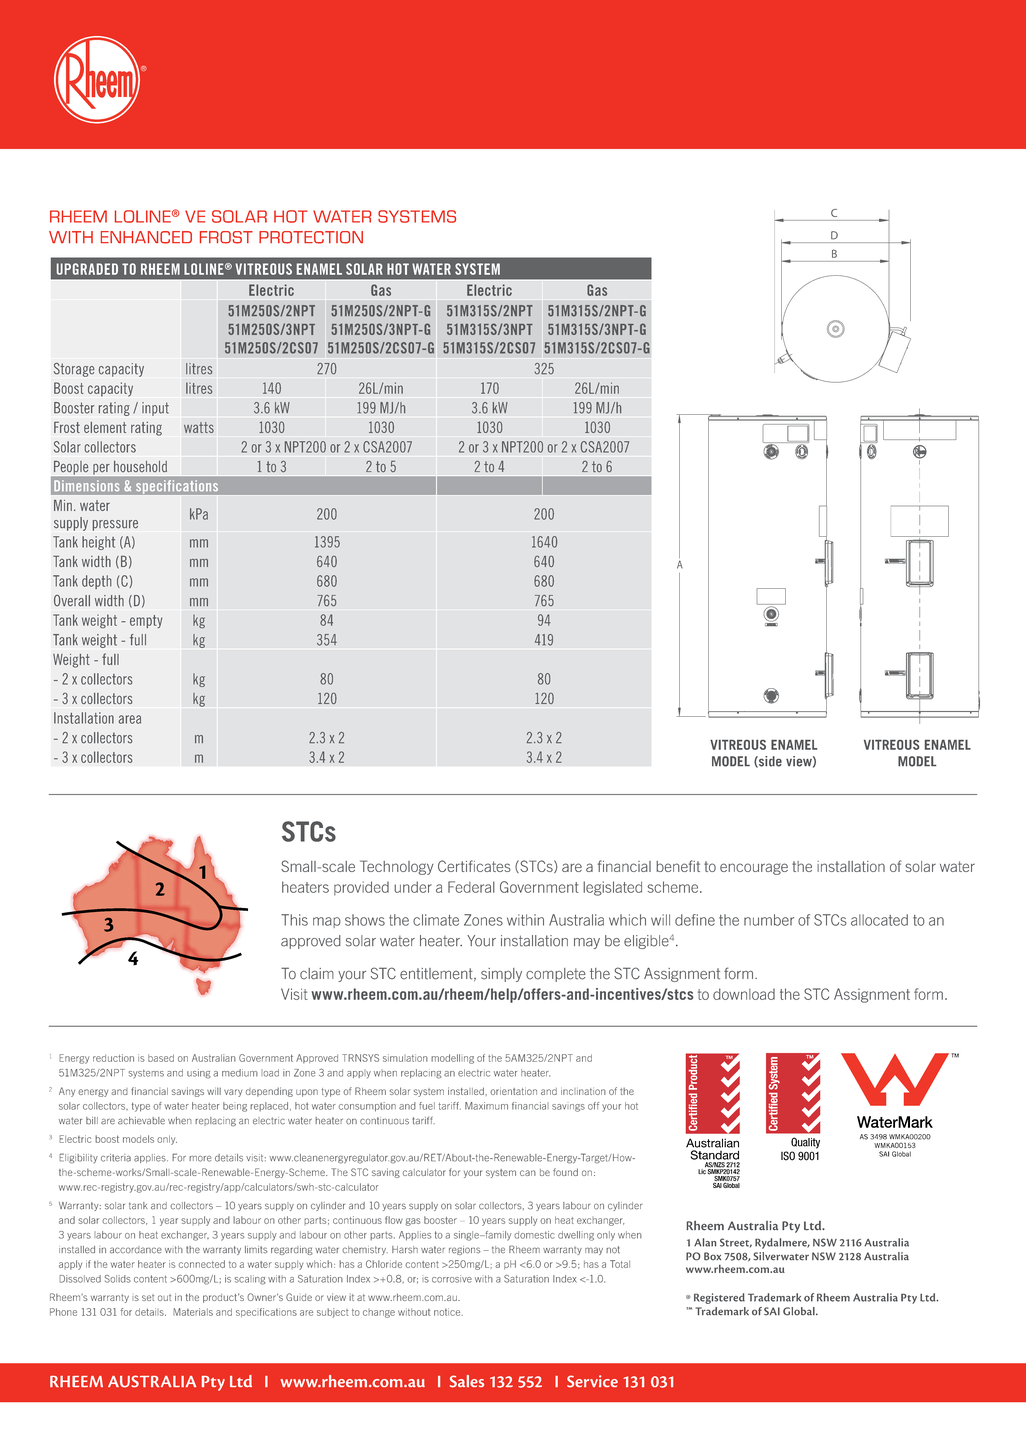 The image size is (1026, 1451). I want to click on Materials, so click(193, 1312).
